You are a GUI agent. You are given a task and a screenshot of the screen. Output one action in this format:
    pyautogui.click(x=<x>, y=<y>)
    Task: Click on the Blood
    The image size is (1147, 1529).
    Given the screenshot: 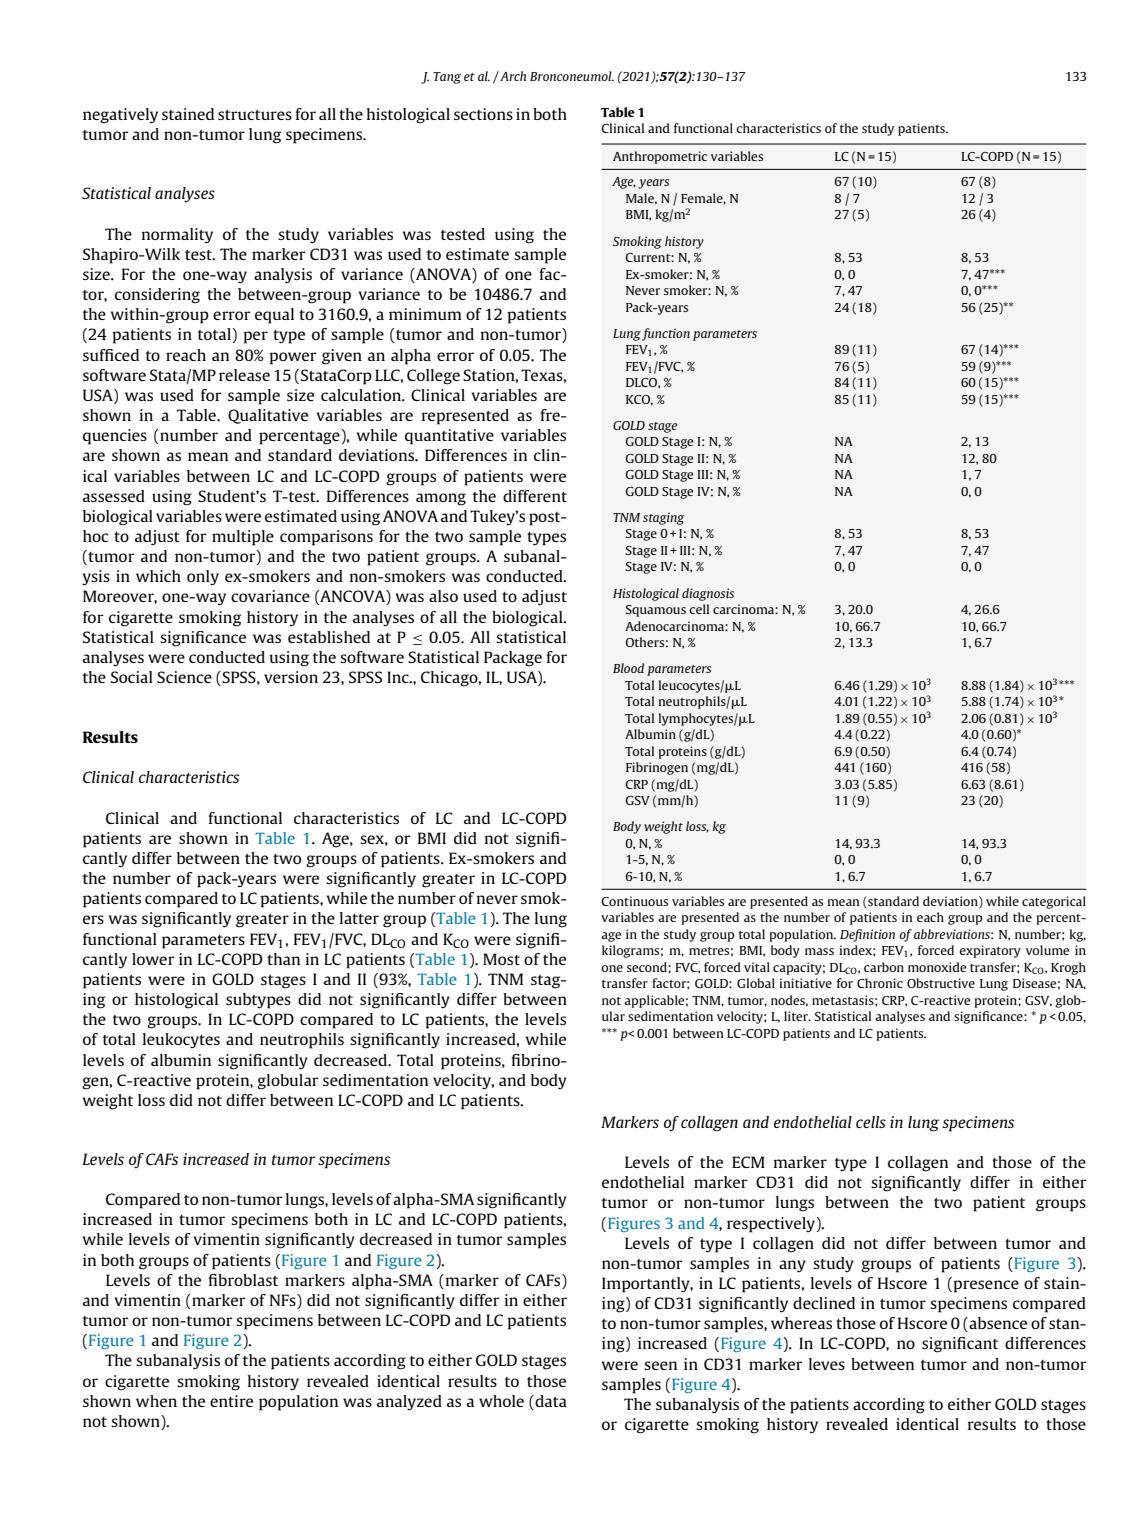 What is the action you would take?
    pyautogui.click(x=628, y=668)
